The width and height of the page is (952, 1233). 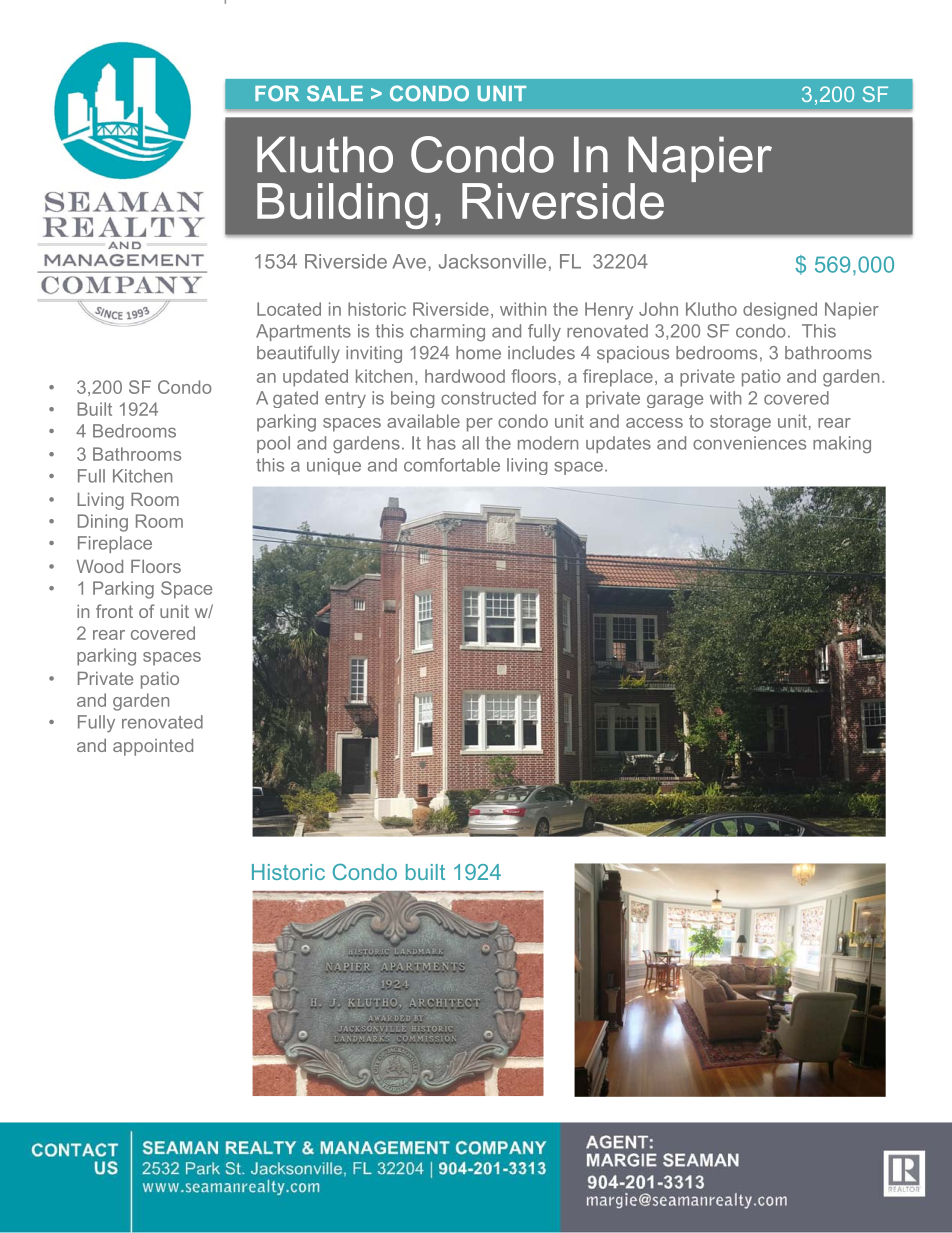 I want to click on conveniences, so click(x=749, y=443).
